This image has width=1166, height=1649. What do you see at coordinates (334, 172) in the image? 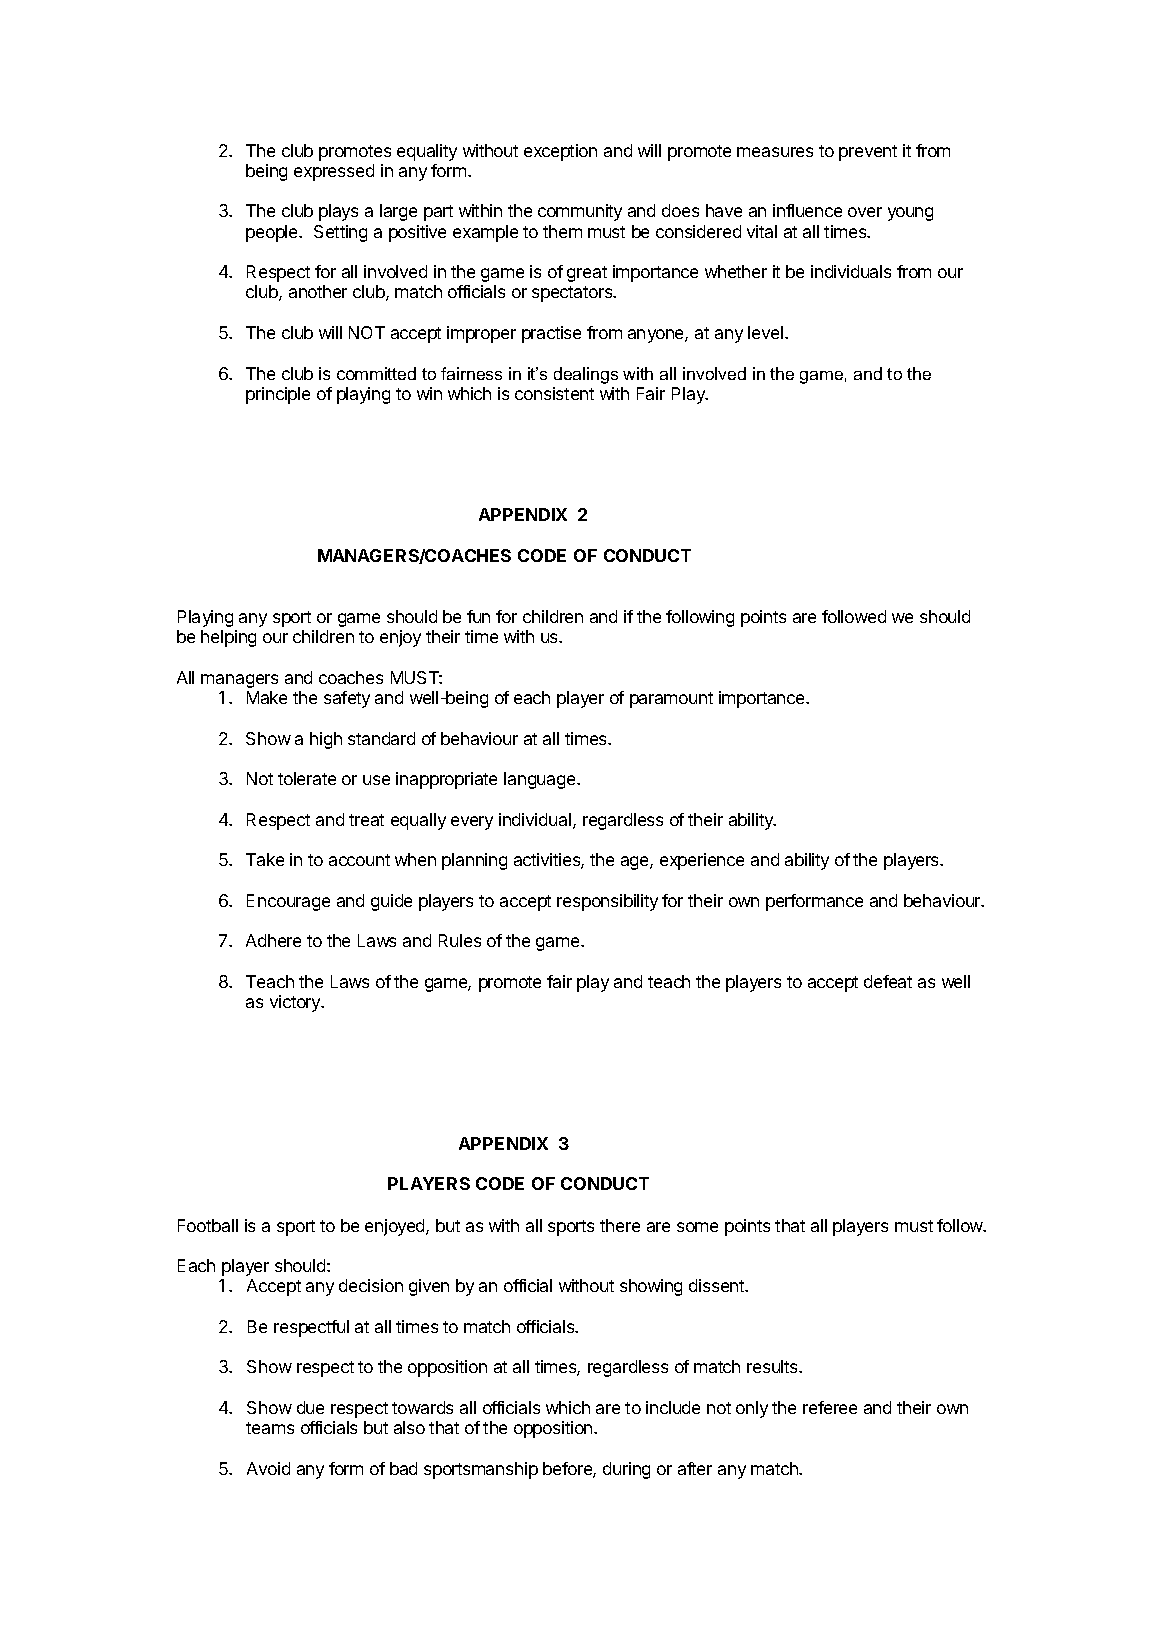
I see `expressed` at bounding box center [334, 172].
